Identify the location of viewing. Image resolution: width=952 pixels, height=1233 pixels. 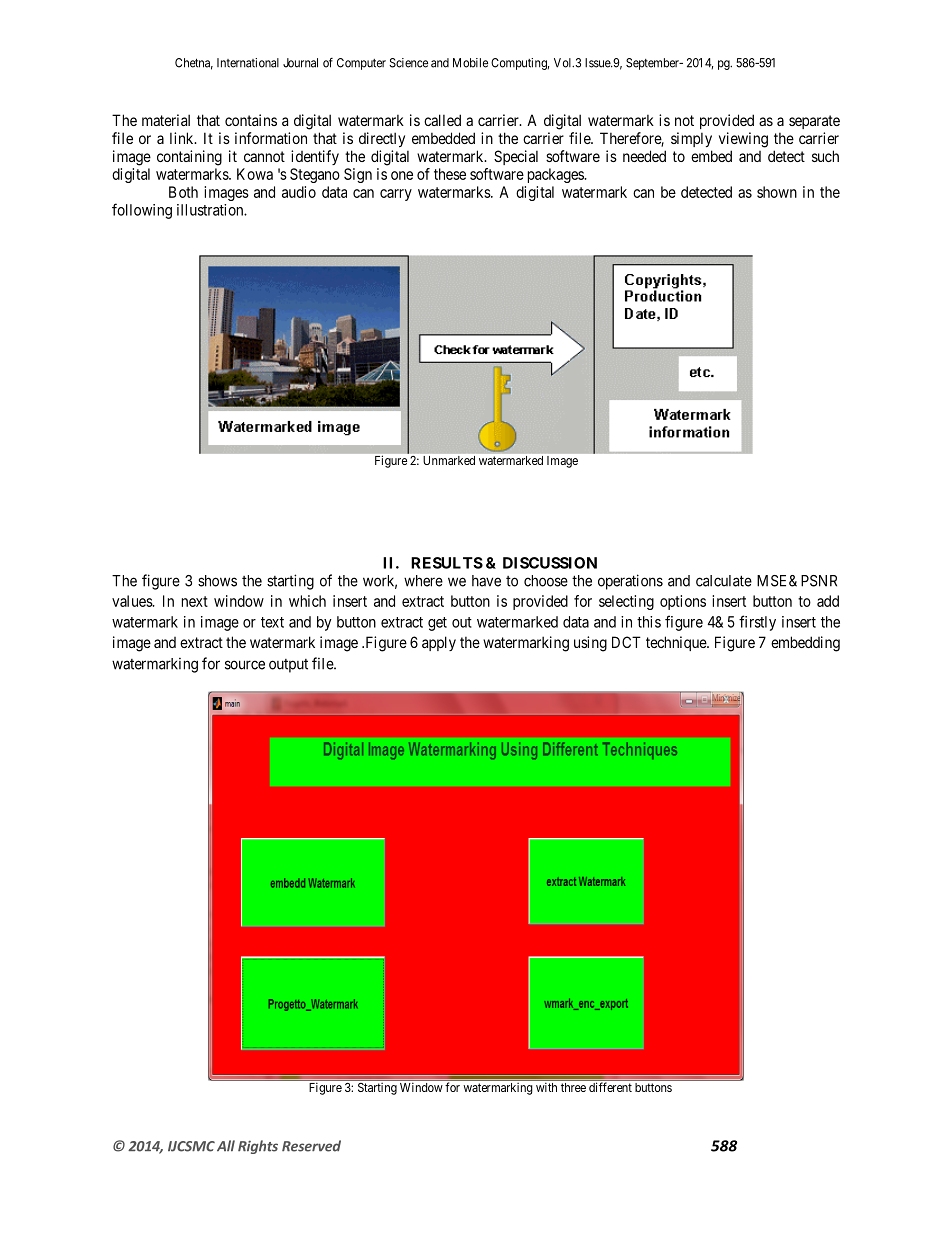
(743, 140).
